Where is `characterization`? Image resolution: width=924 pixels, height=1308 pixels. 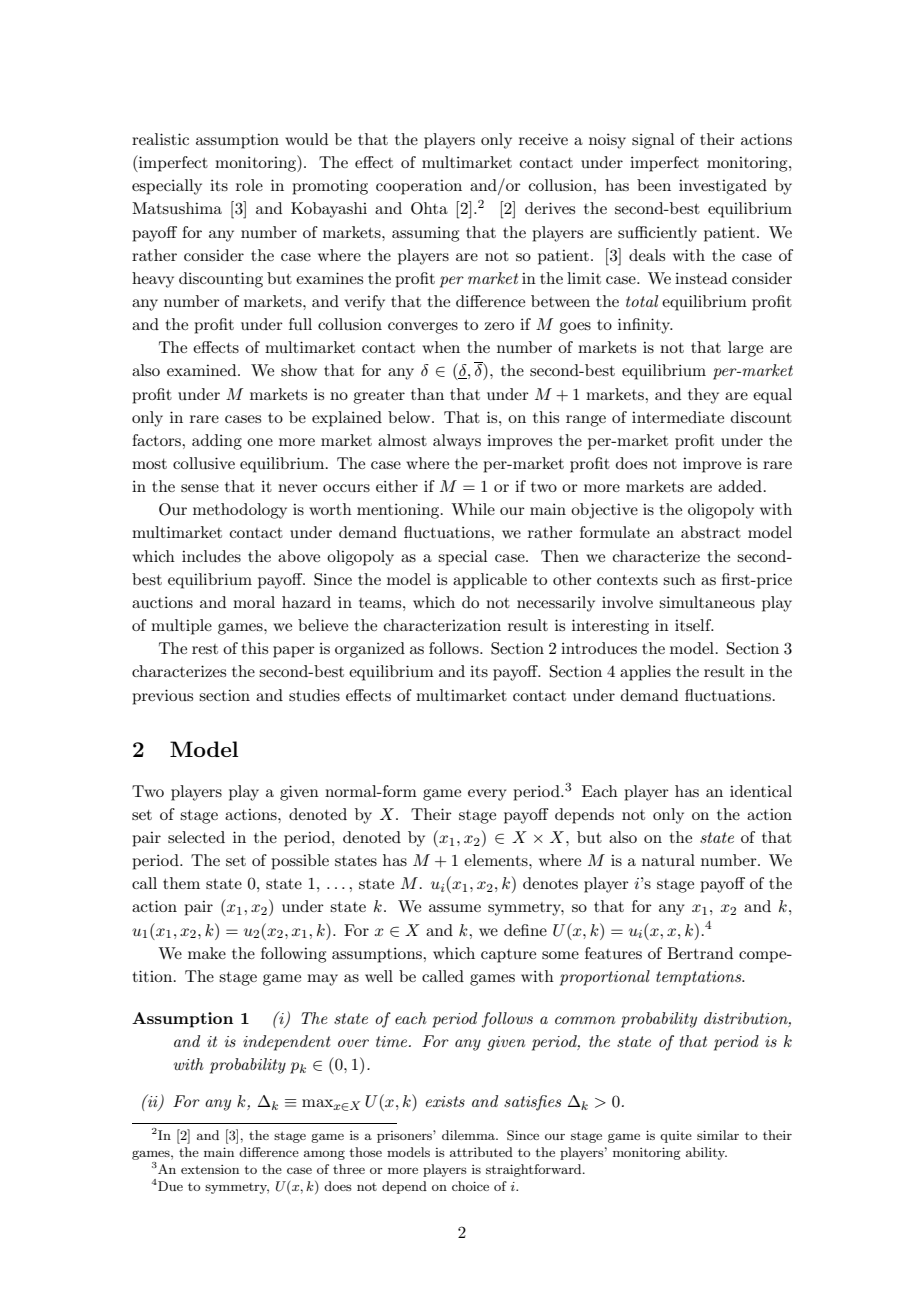
characterization is located at coordinates (442, 625).
